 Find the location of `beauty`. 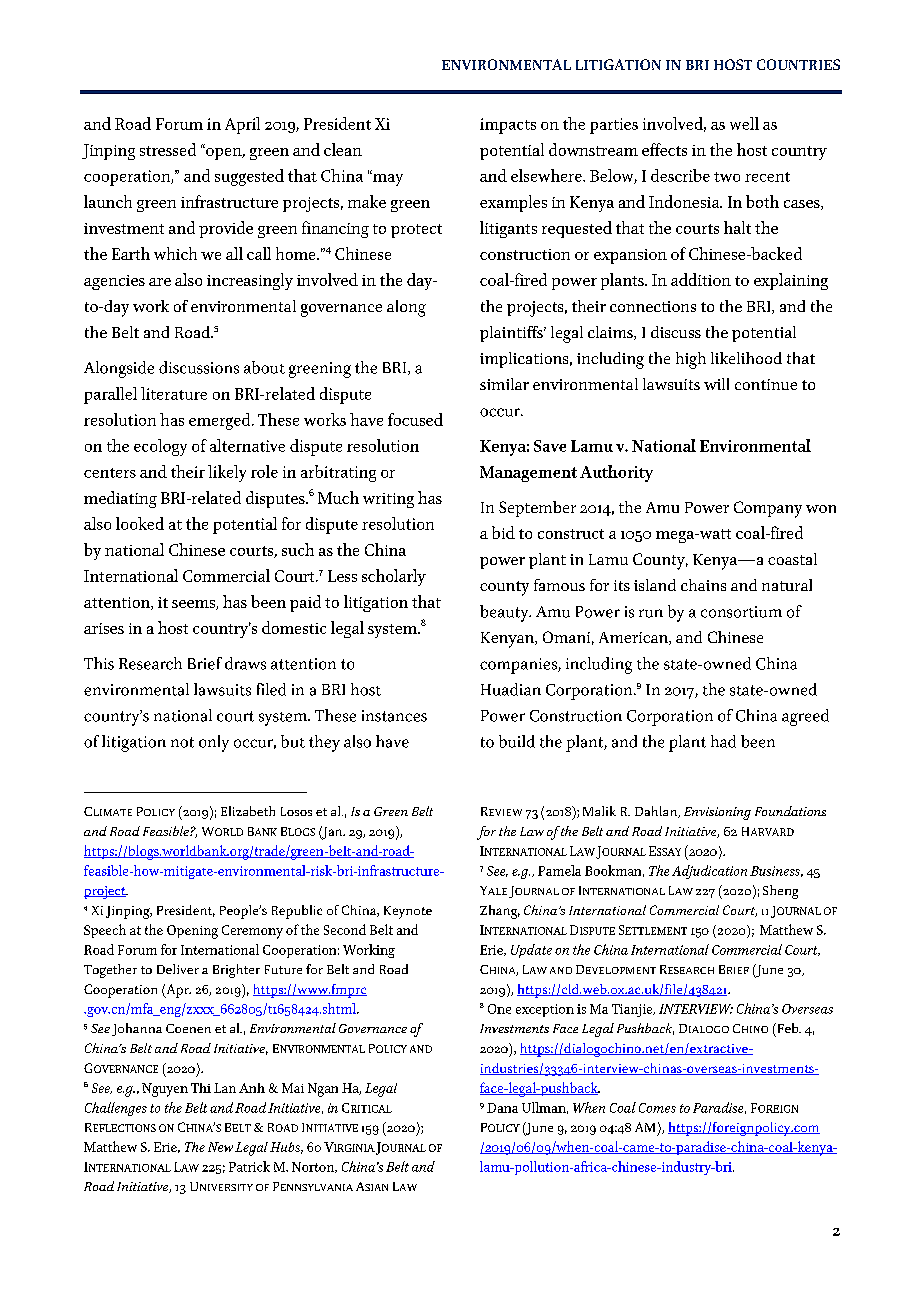

beauty is located at coordinates (505, 613).
